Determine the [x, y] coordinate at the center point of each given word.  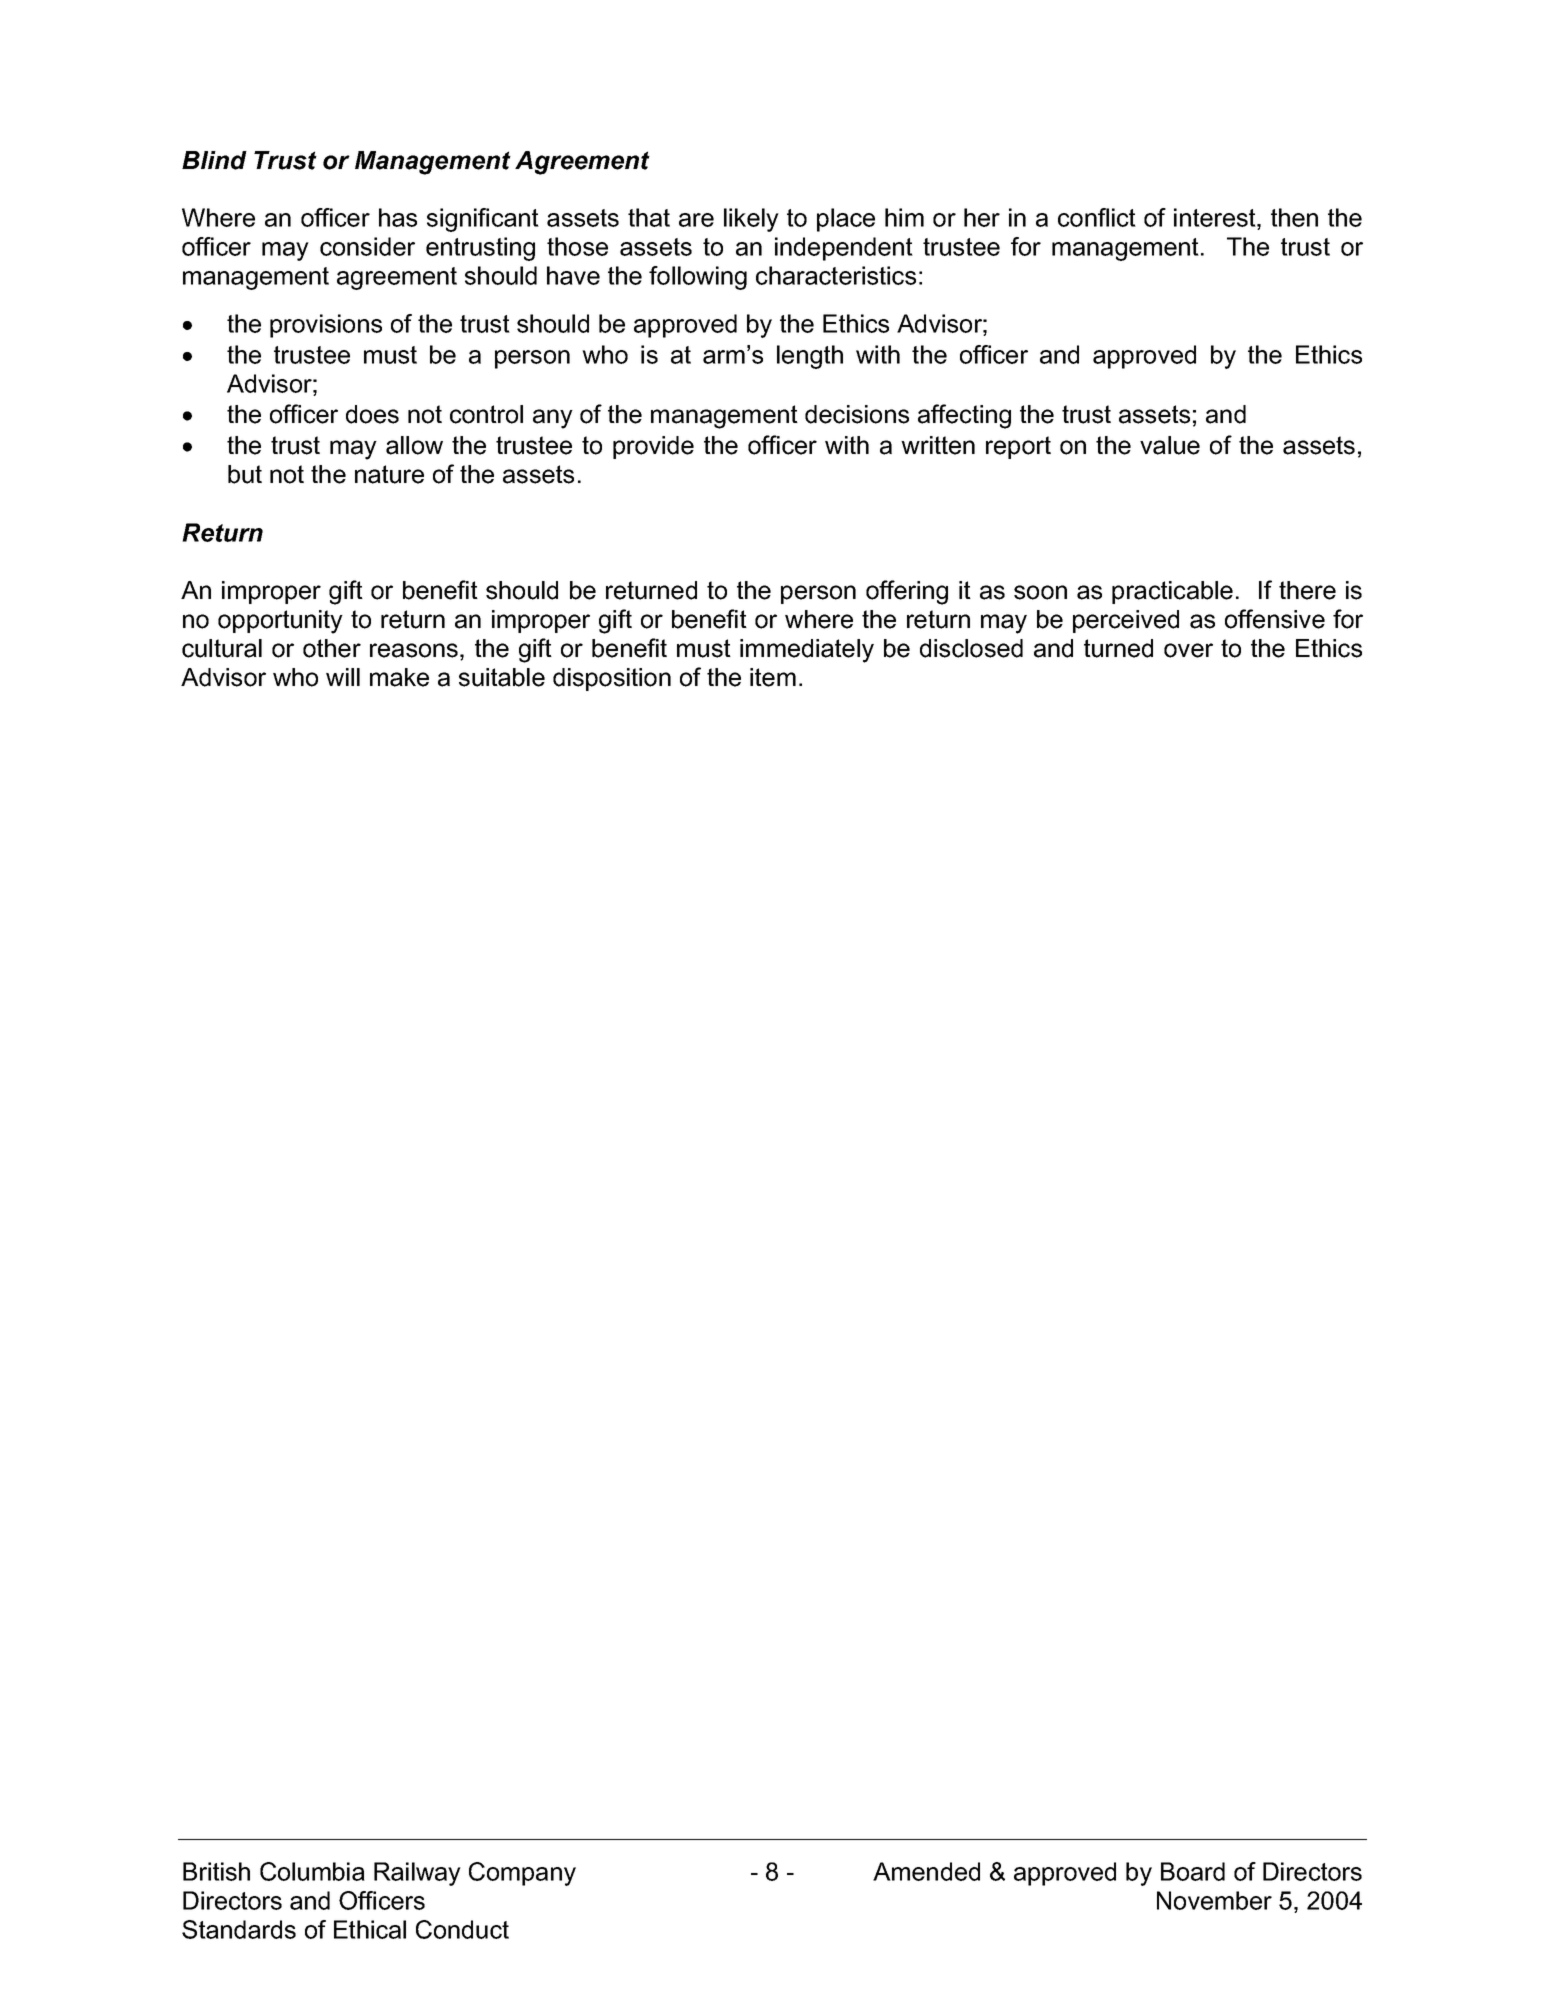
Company [522, 1874]
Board [1193, 1871]
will [343, 677]
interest [1216, 217]
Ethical [370, 1929]
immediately [807, 651]
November [1214, 1900]
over [1188, 650]
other [332, 648]
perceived [1126, 621]
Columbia [312, 1871]
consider [367, 246]
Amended [926, 1871]
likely [751, 220]
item [773, 677]
